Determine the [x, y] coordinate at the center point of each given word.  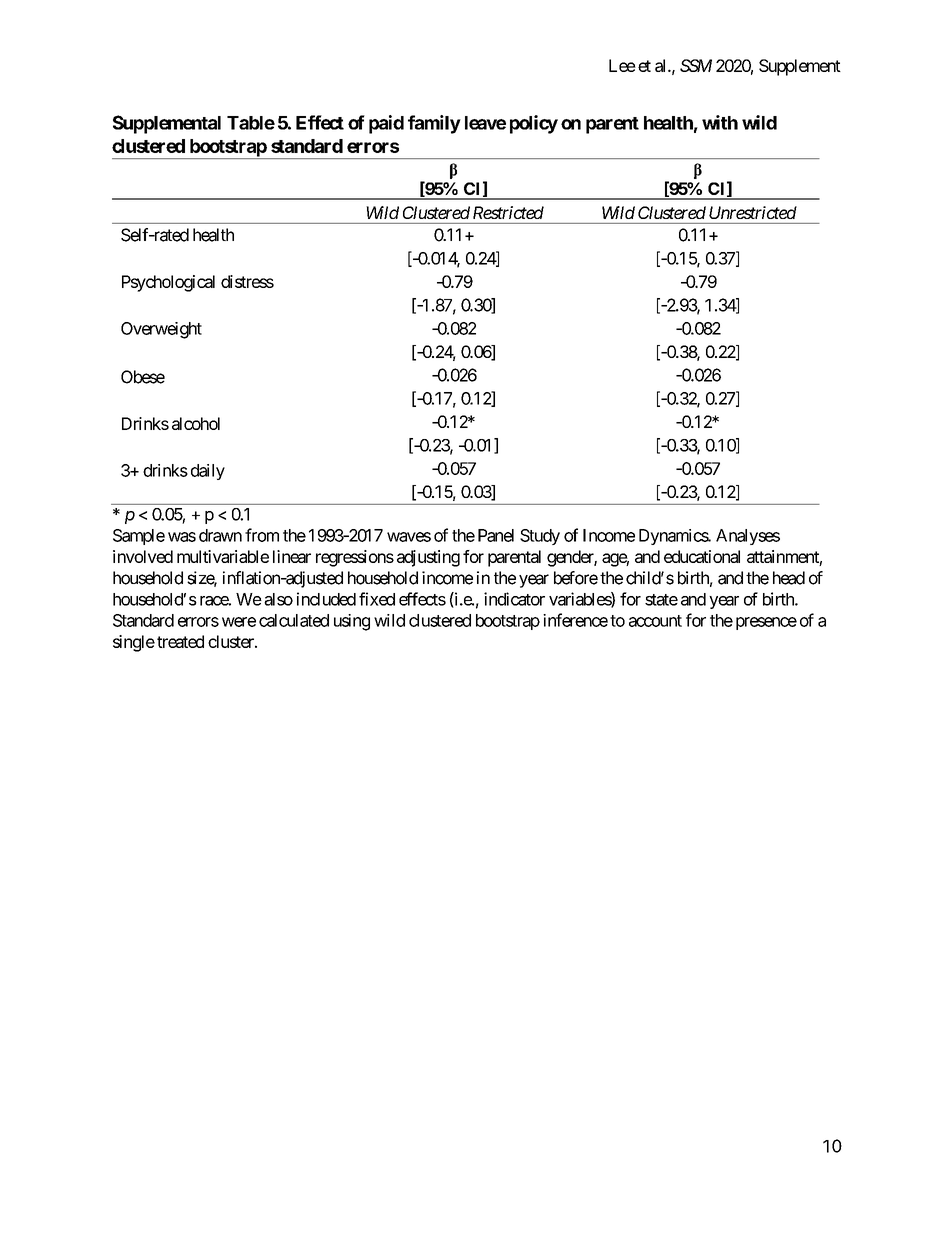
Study [540, 537]
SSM [696, 65]
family [434, 124]
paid [386, 124]
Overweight [161, 330]
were [239, 622]
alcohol [196, 423]
